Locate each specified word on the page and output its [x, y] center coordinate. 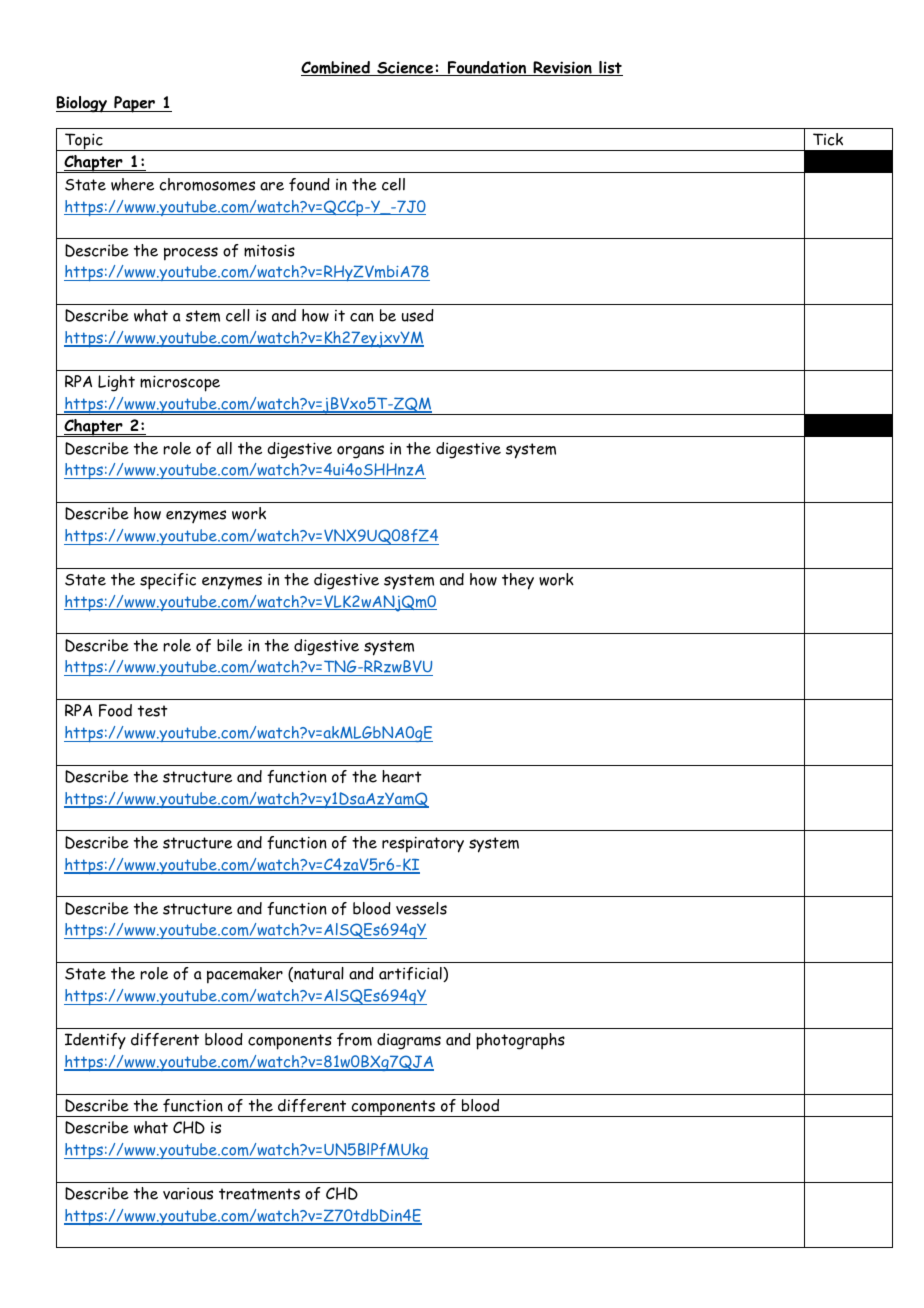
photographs [520, 1041]
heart [402, 776]
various [188, 1193]
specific [168, 581]
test [153, 711]
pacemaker [245, 975]
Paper [134, 104]
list [610, 68]
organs [360, 452]
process [191, 254]
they [518, 581]
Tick [828, 139]
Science [405, 68]
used [418, 315]
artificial [411, 974]
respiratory [423, 844]
